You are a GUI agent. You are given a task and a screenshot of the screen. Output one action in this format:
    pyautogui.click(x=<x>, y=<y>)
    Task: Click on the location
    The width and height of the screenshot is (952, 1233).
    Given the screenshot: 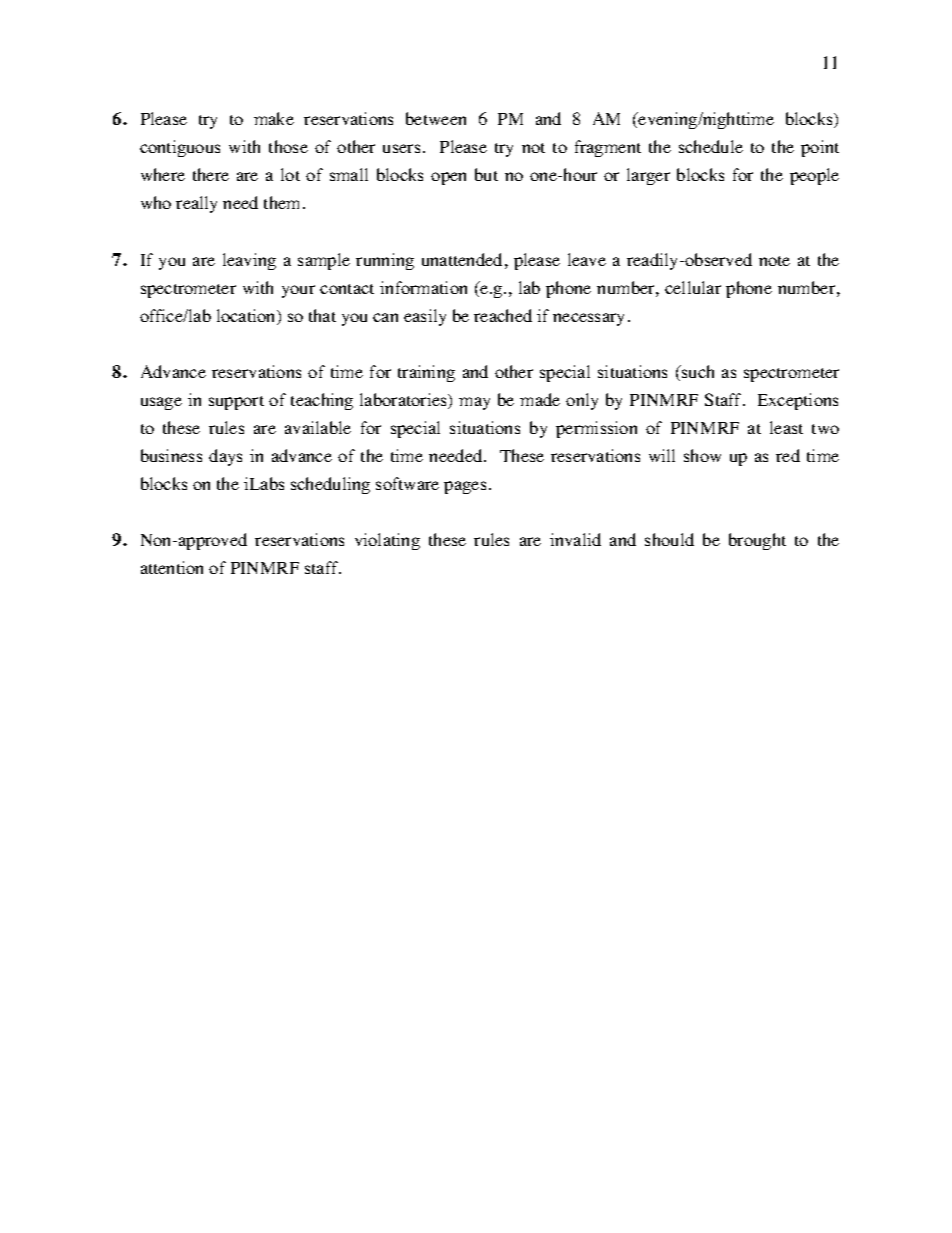 What is the action you would take?
    pyautogui.click(x=247, y=317)
